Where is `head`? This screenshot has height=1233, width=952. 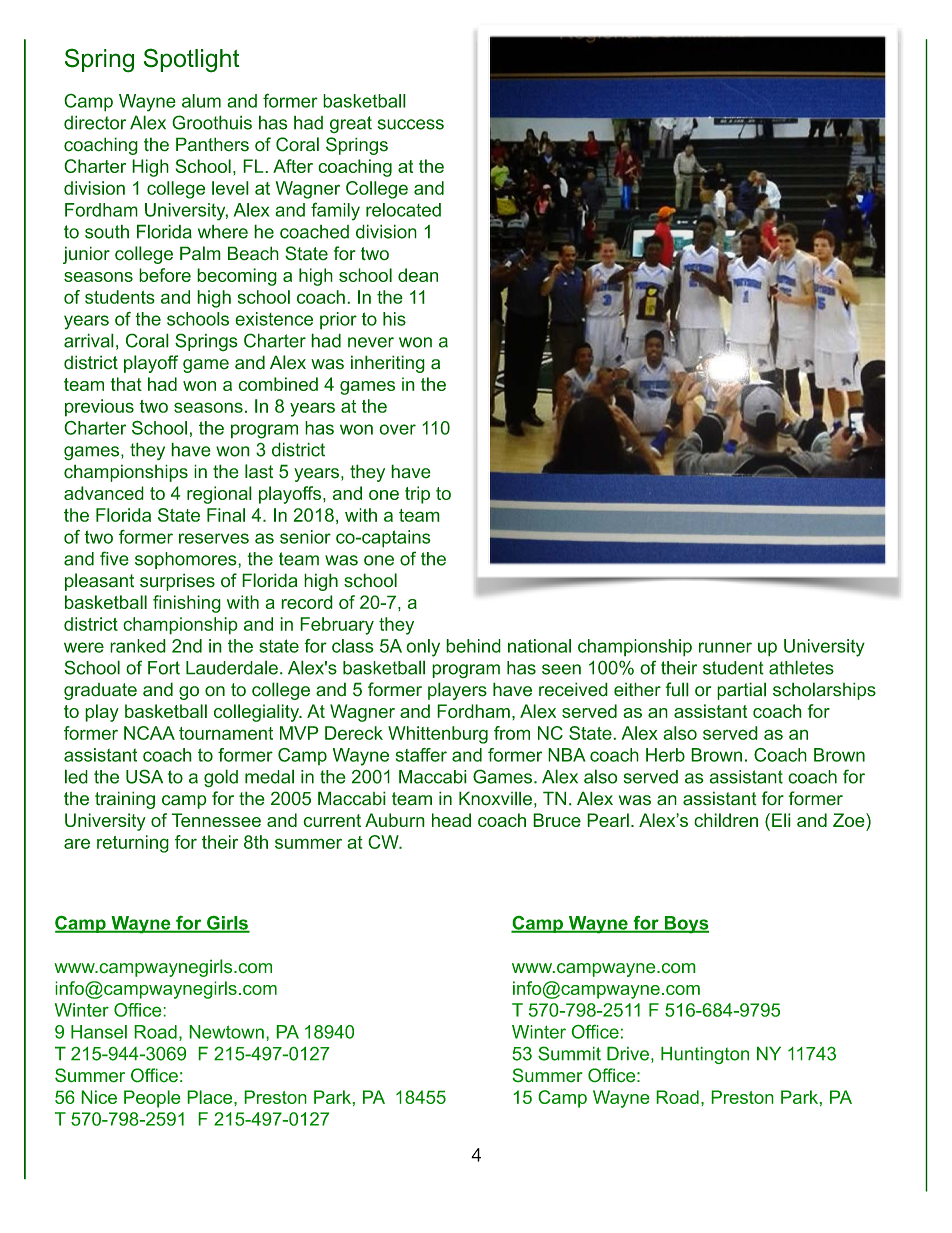 head is located at coordinates (451, 820).
